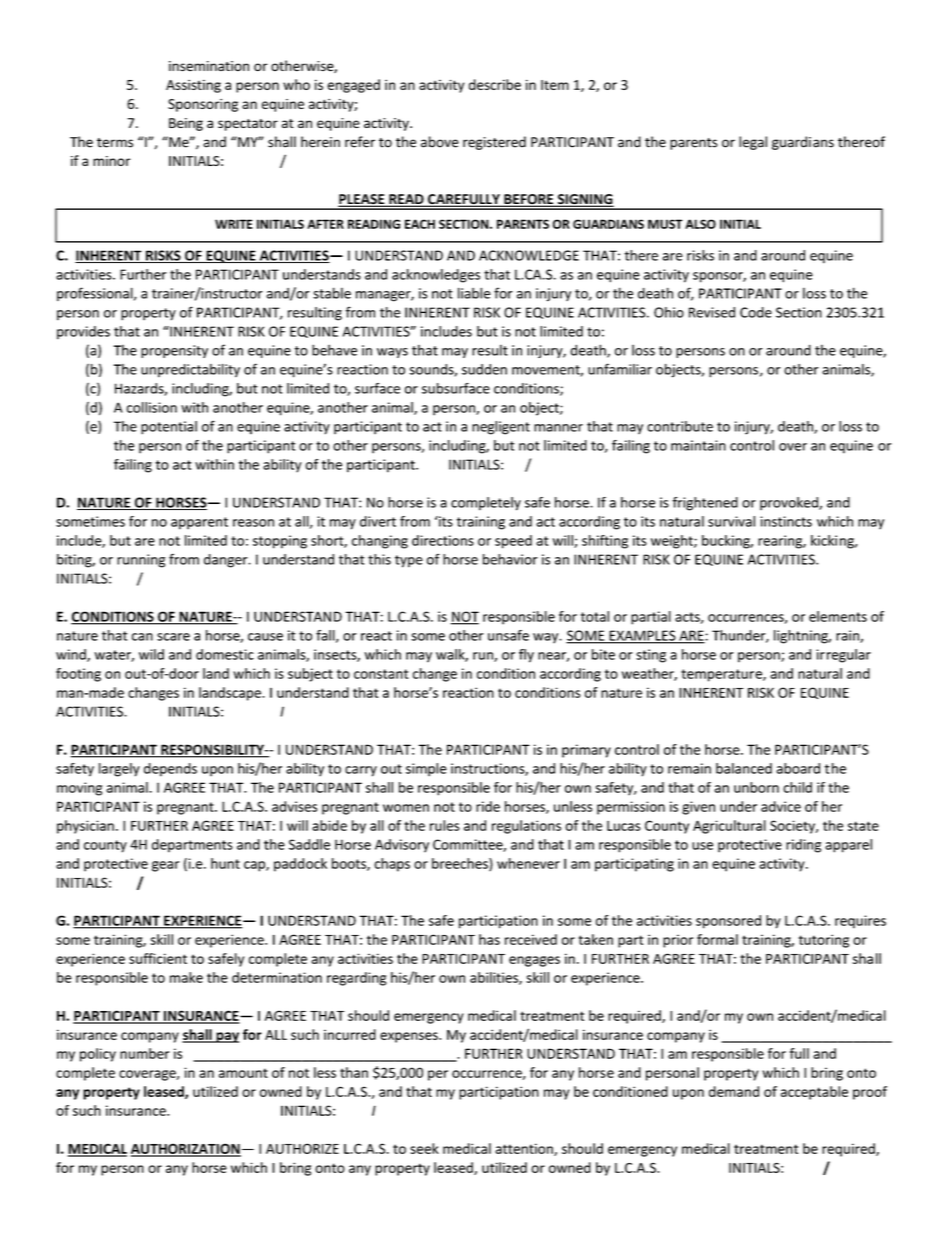 The width and height of the screenshot is (952, 1233). What do you see at coordinates (753, 143) in the screenshot?
I see `legal` at bounding box center [753, 143].
